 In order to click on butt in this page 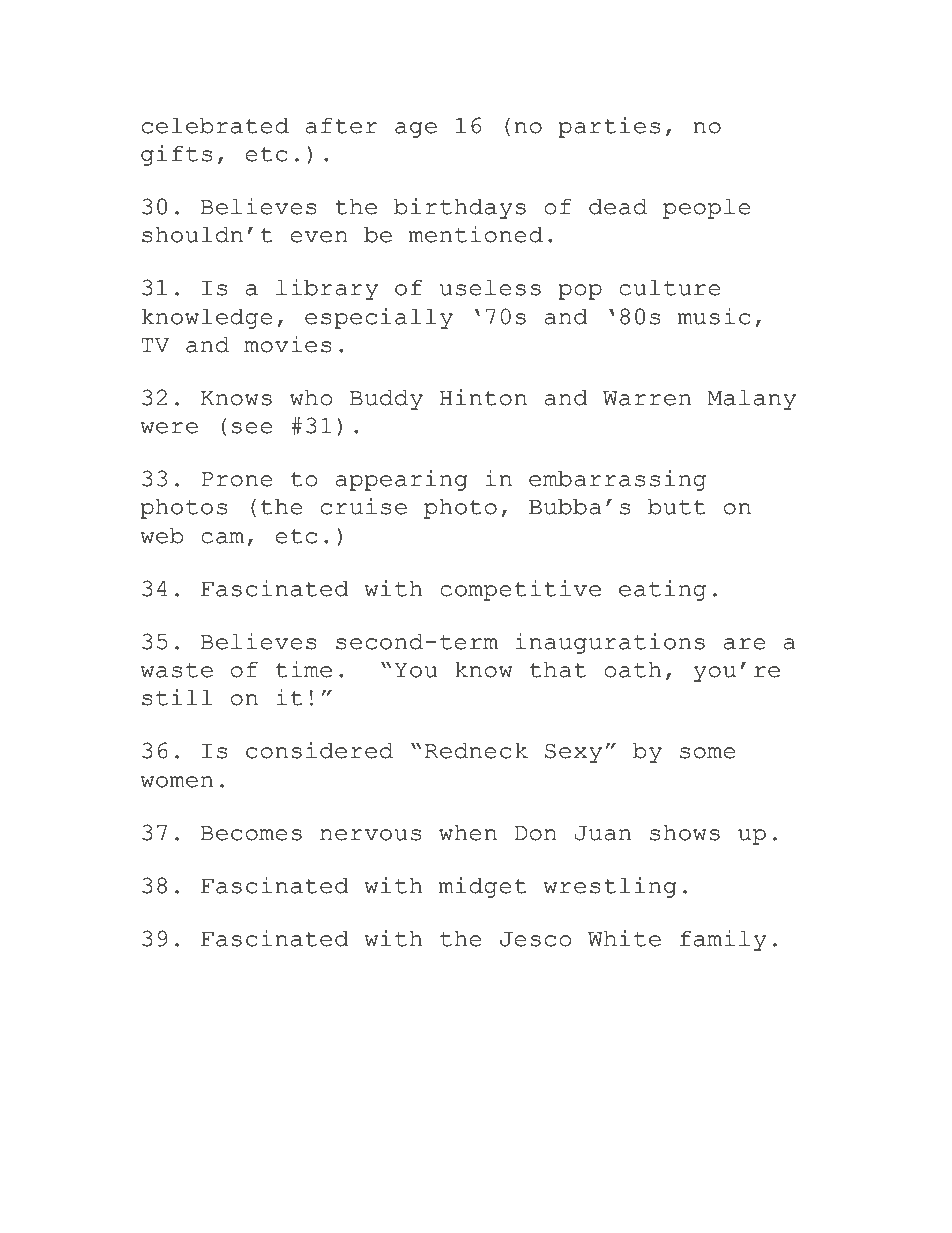, I will do `click(677, 507)`.
